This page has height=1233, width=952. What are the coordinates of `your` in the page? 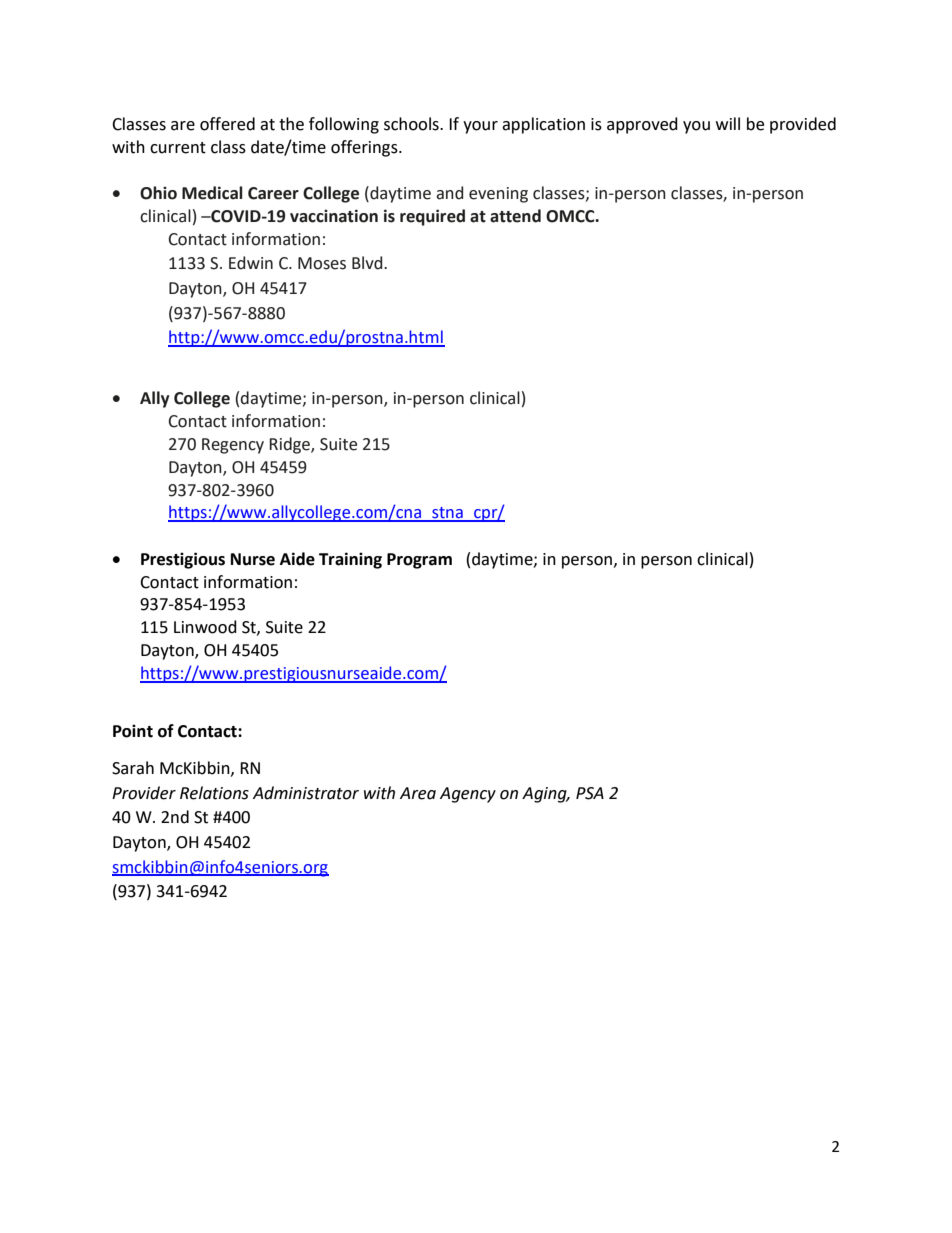 It's located at (480, 127).
